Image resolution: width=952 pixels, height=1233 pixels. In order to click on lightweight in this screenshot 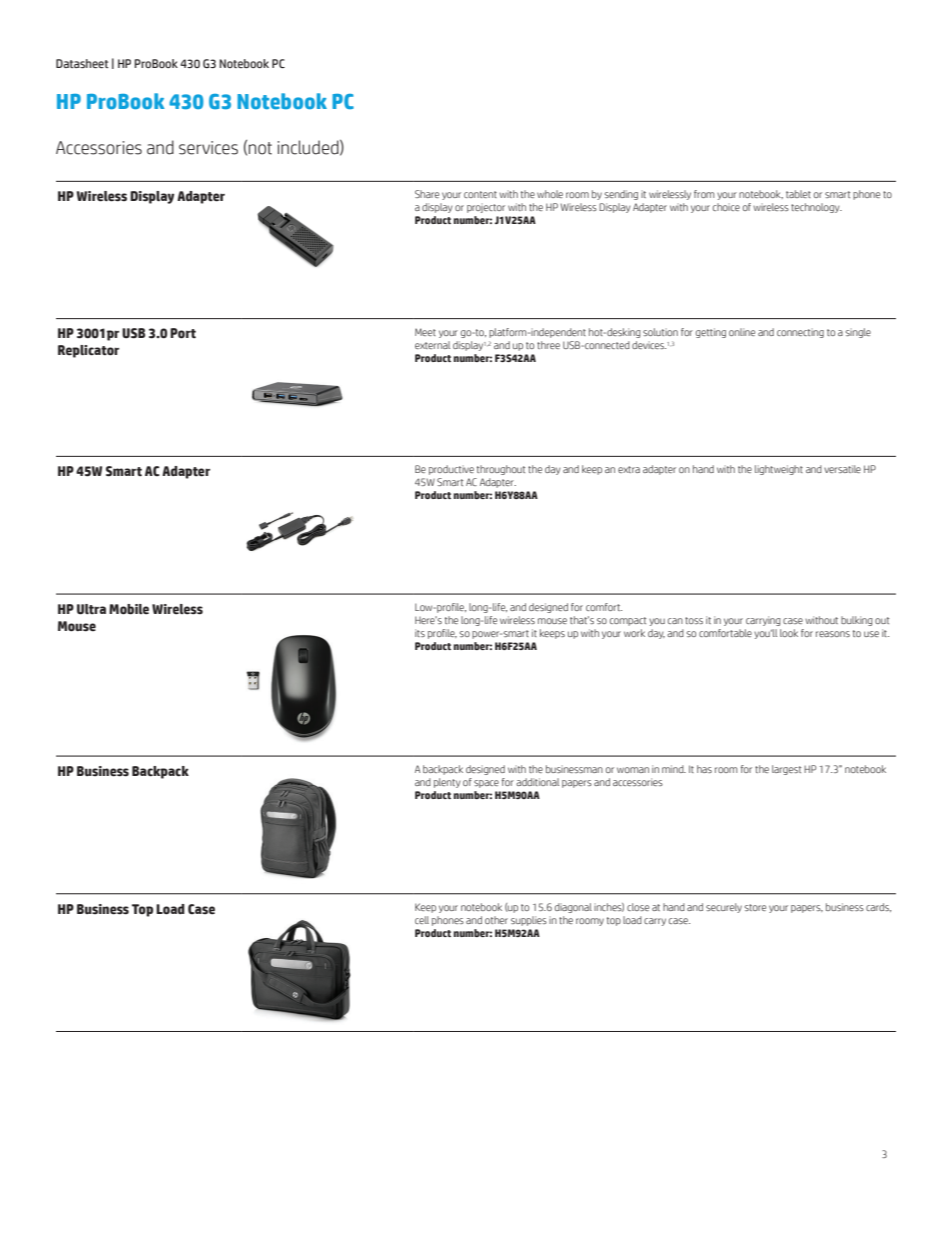, I will do `click(779, 470)`.
